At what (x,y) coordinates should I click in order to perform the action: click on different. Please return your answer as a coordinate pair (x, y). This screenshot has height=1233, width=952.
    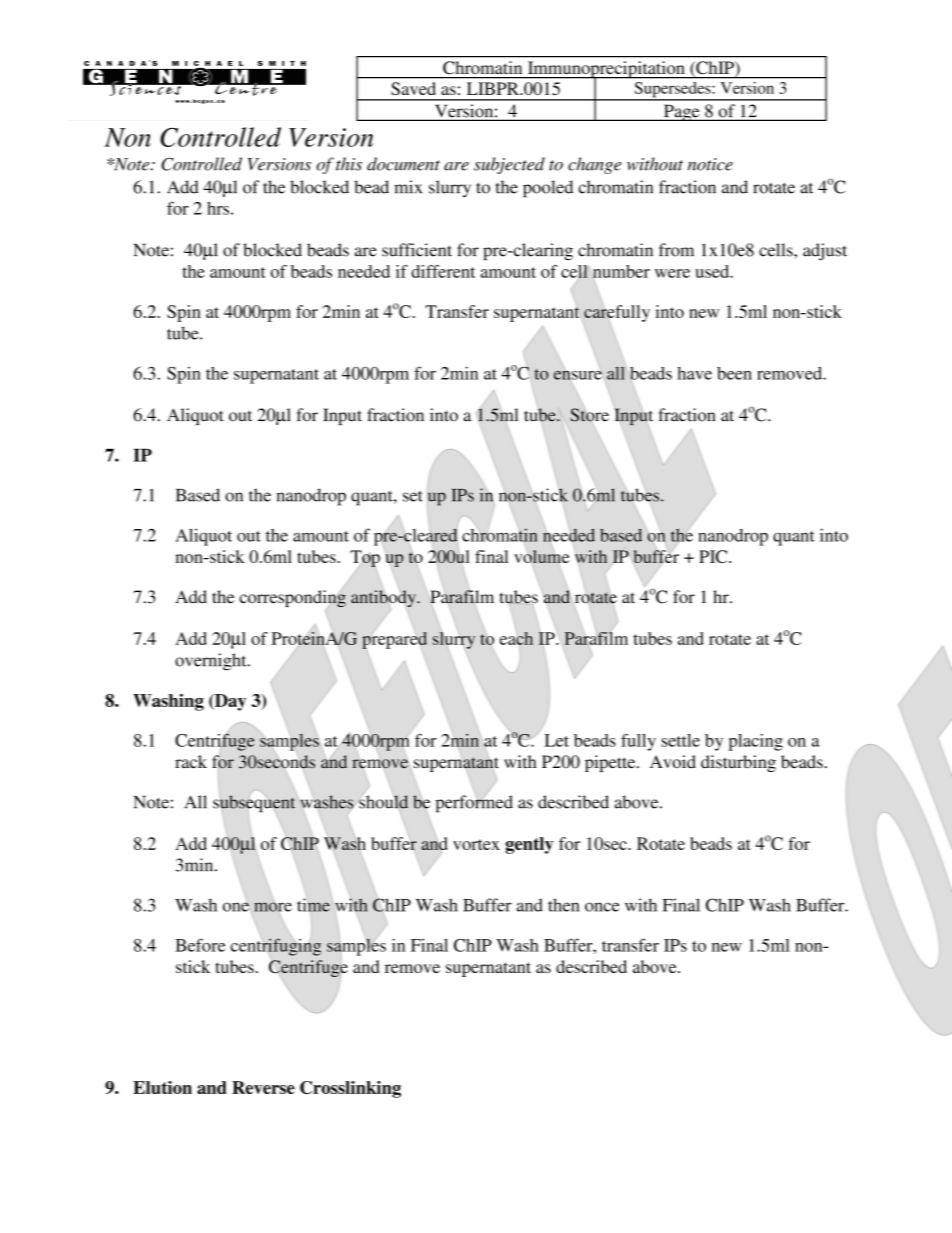
    Looking at the image, I should click on (443, 271).
